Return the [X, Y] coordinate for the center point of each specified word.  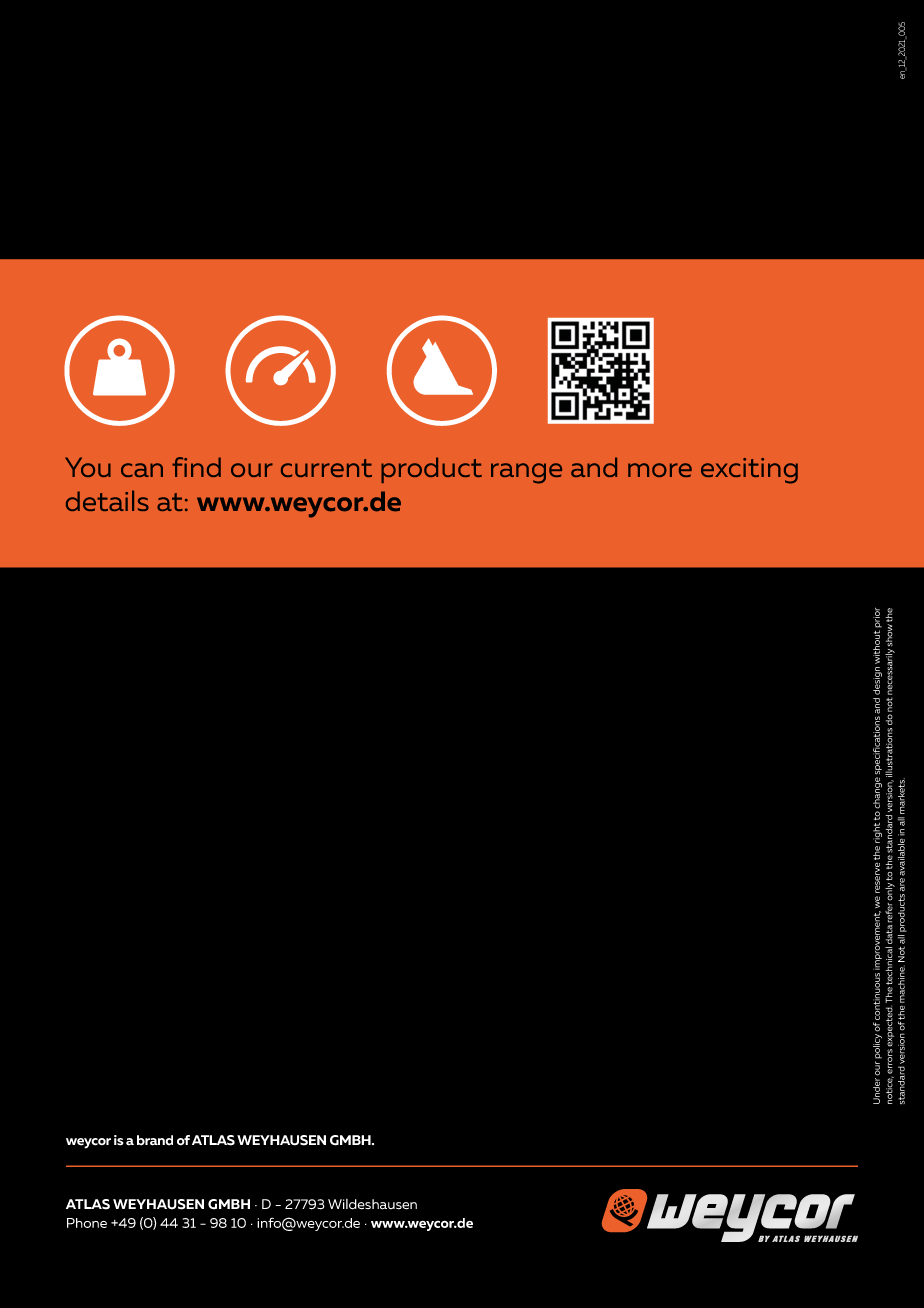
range [526, 473]
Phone [87, 1223]
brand [155, 1140]
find [196, 467]
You [88, 467]
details [107, 500]
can [142, 470]
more [660, 470]
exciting [749, 471]
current [326, 468]
